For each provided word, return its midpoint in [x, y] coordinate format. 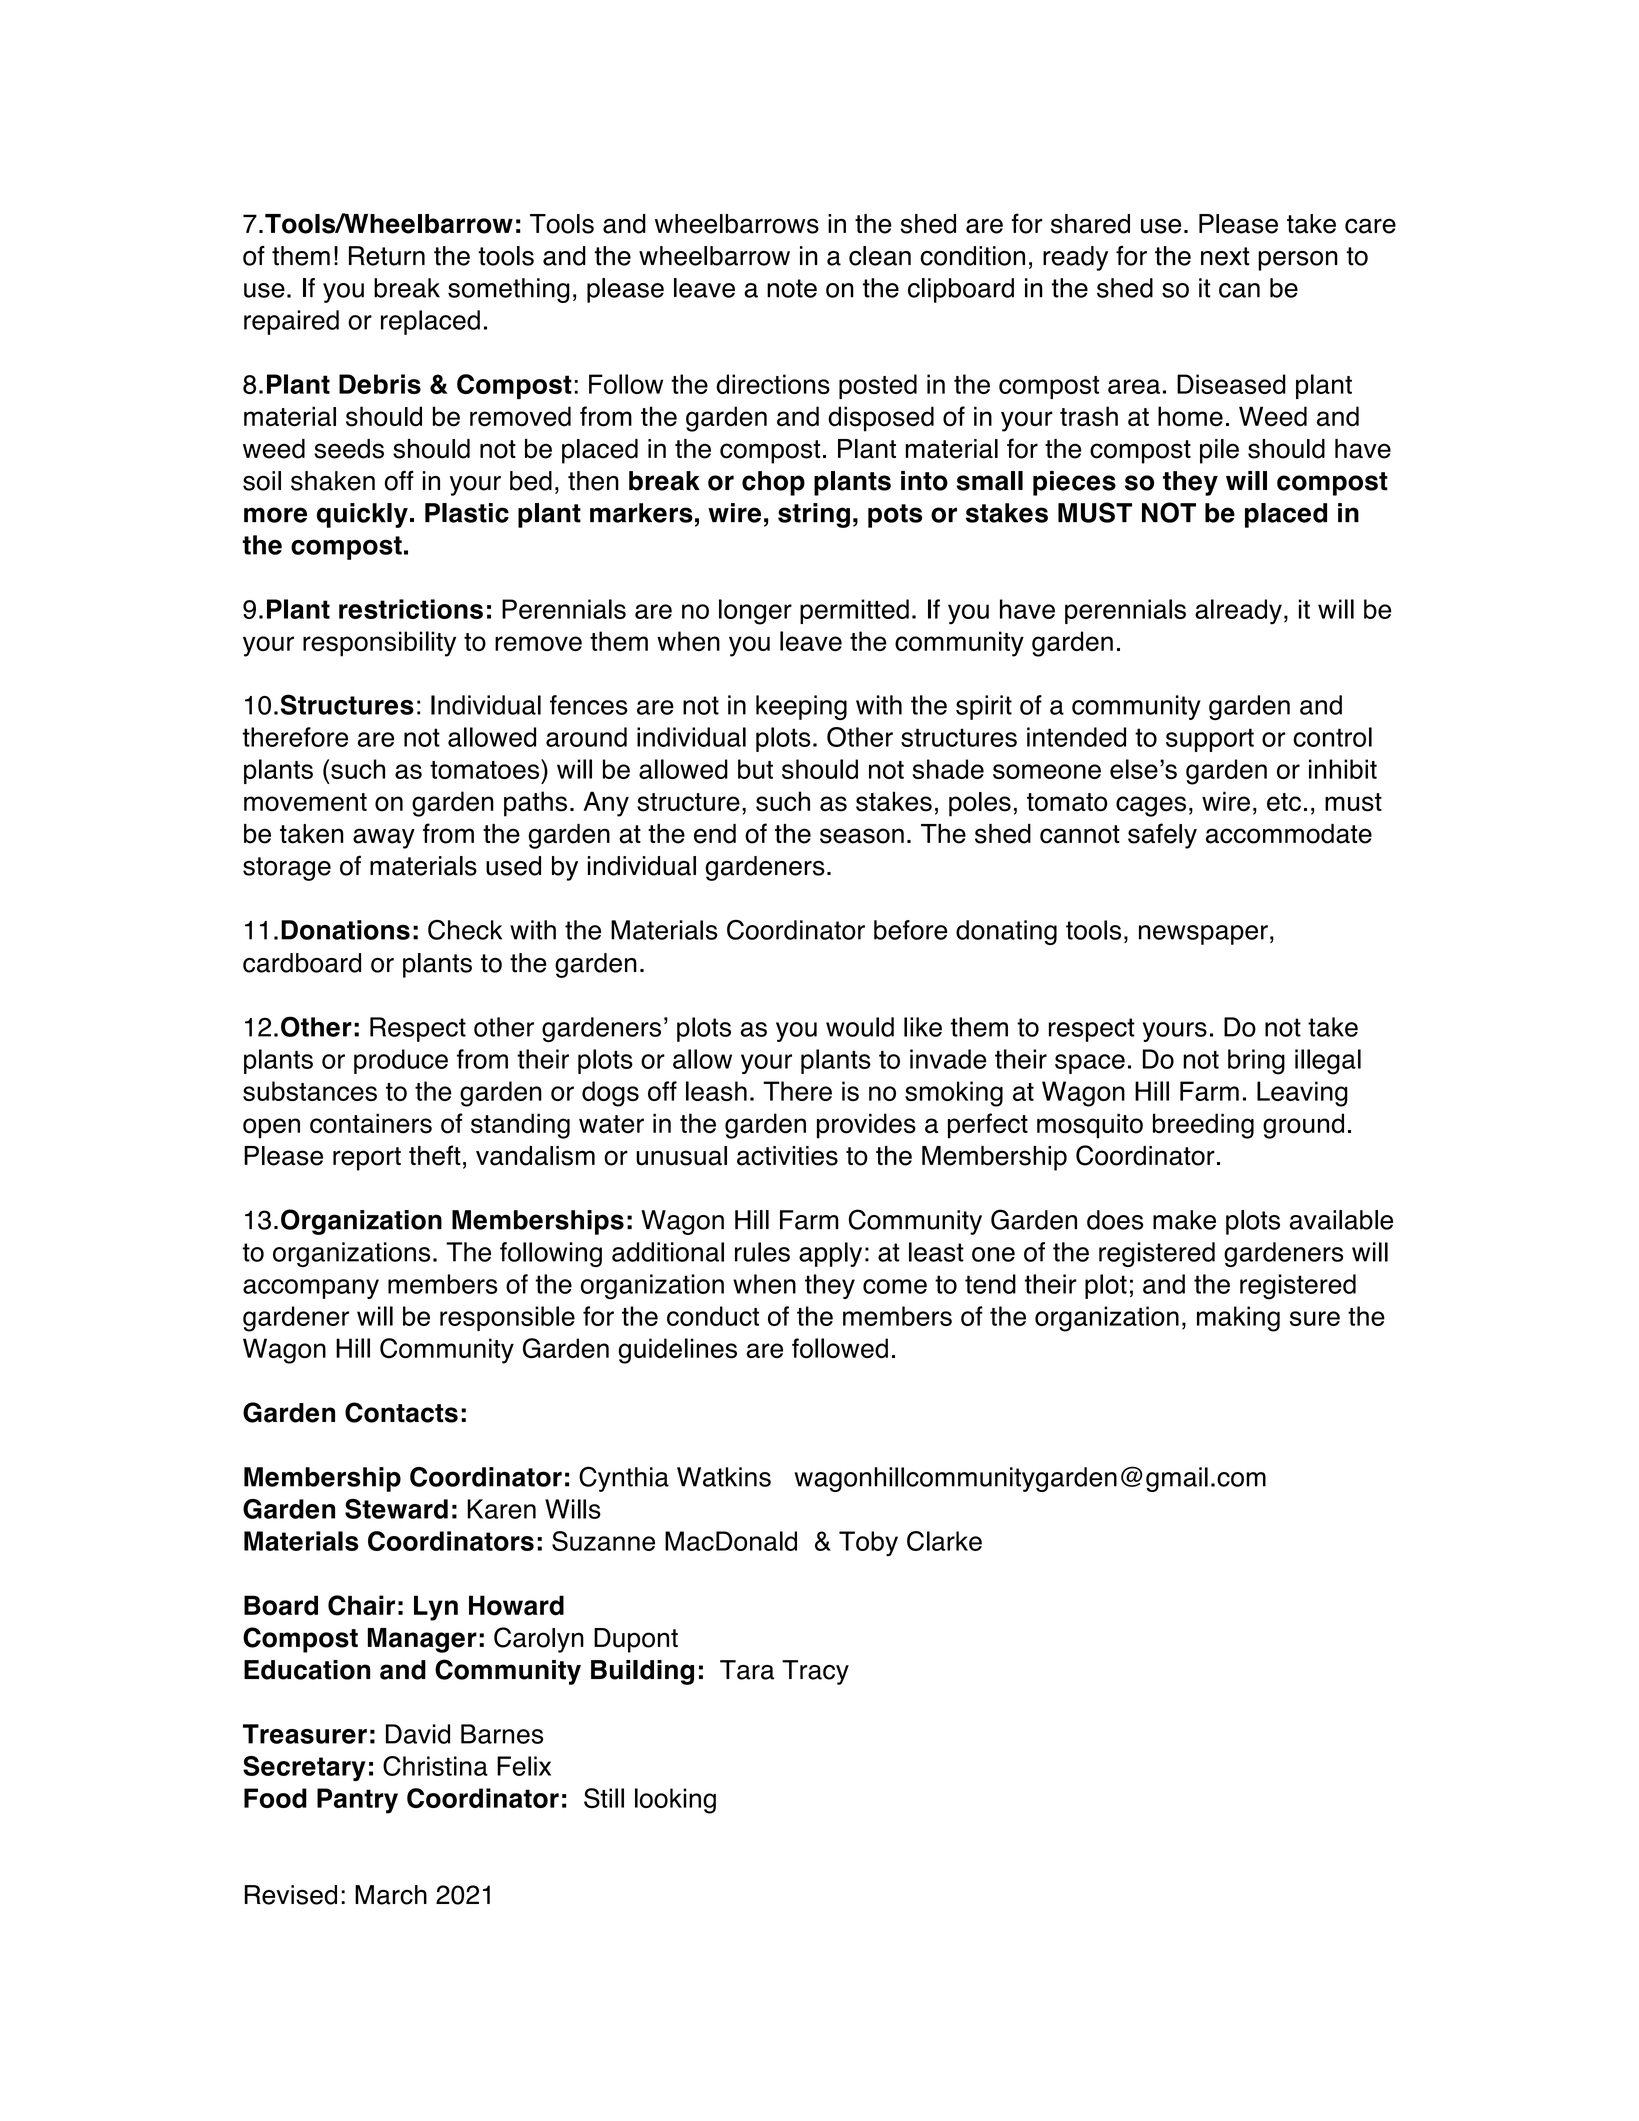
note [792, 288]
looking [675, 1801]
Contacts [401, 1412]
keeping [801, 707]
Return [387, 256]
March [391, 1895]
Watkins [724, 1477]
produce [401, 1061]
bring [1256, 1062]
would [860, 1027]
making [1238, 1319]
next [1225, 256]
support [1210, 740]
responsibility [379, 644]
